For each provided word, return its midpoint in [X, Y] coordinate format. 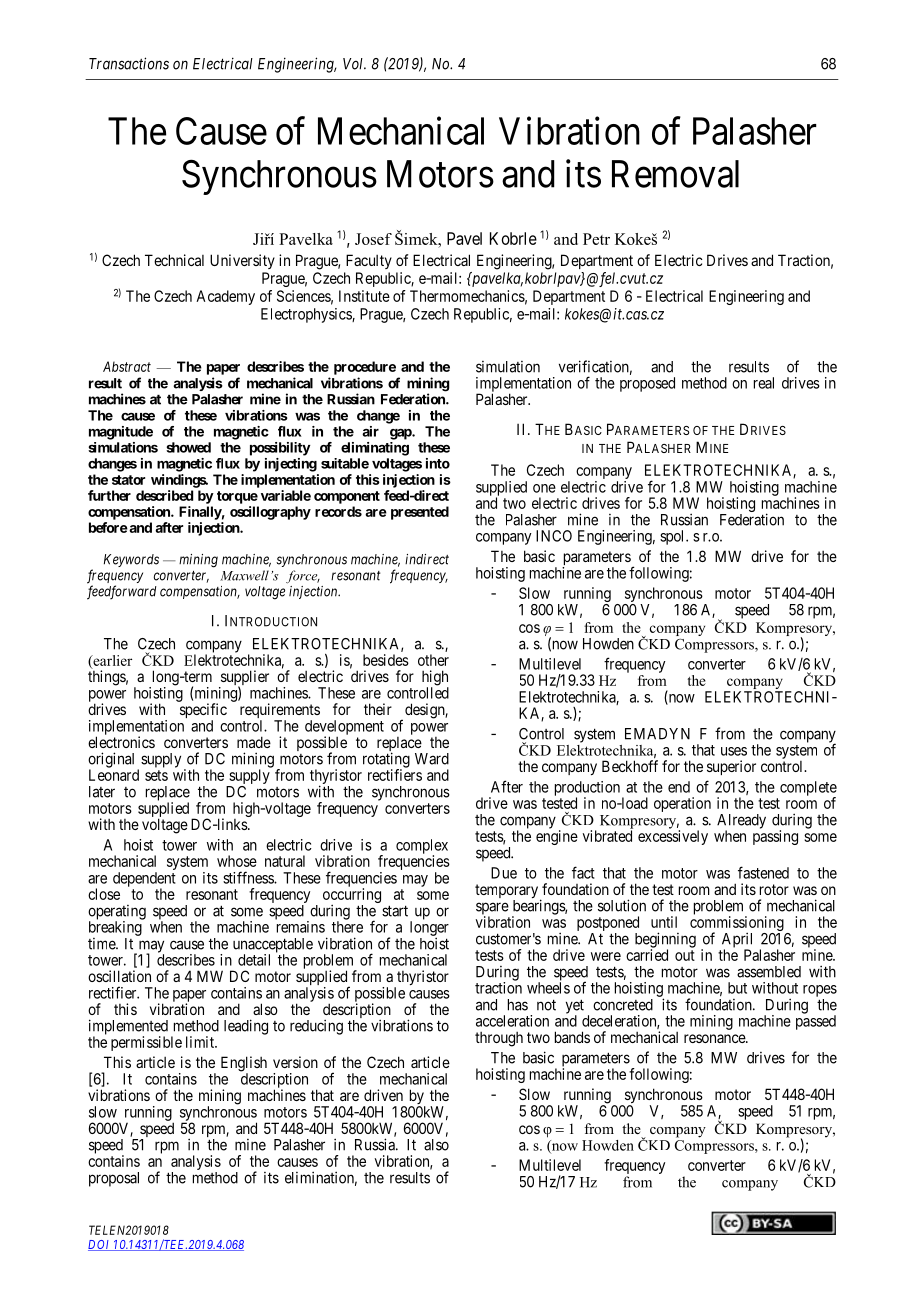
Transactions [129, 63]
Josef [373, 239]
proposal [114, 1179]
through [499, 1039]
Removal [675, 174]
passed [816, 1021]
